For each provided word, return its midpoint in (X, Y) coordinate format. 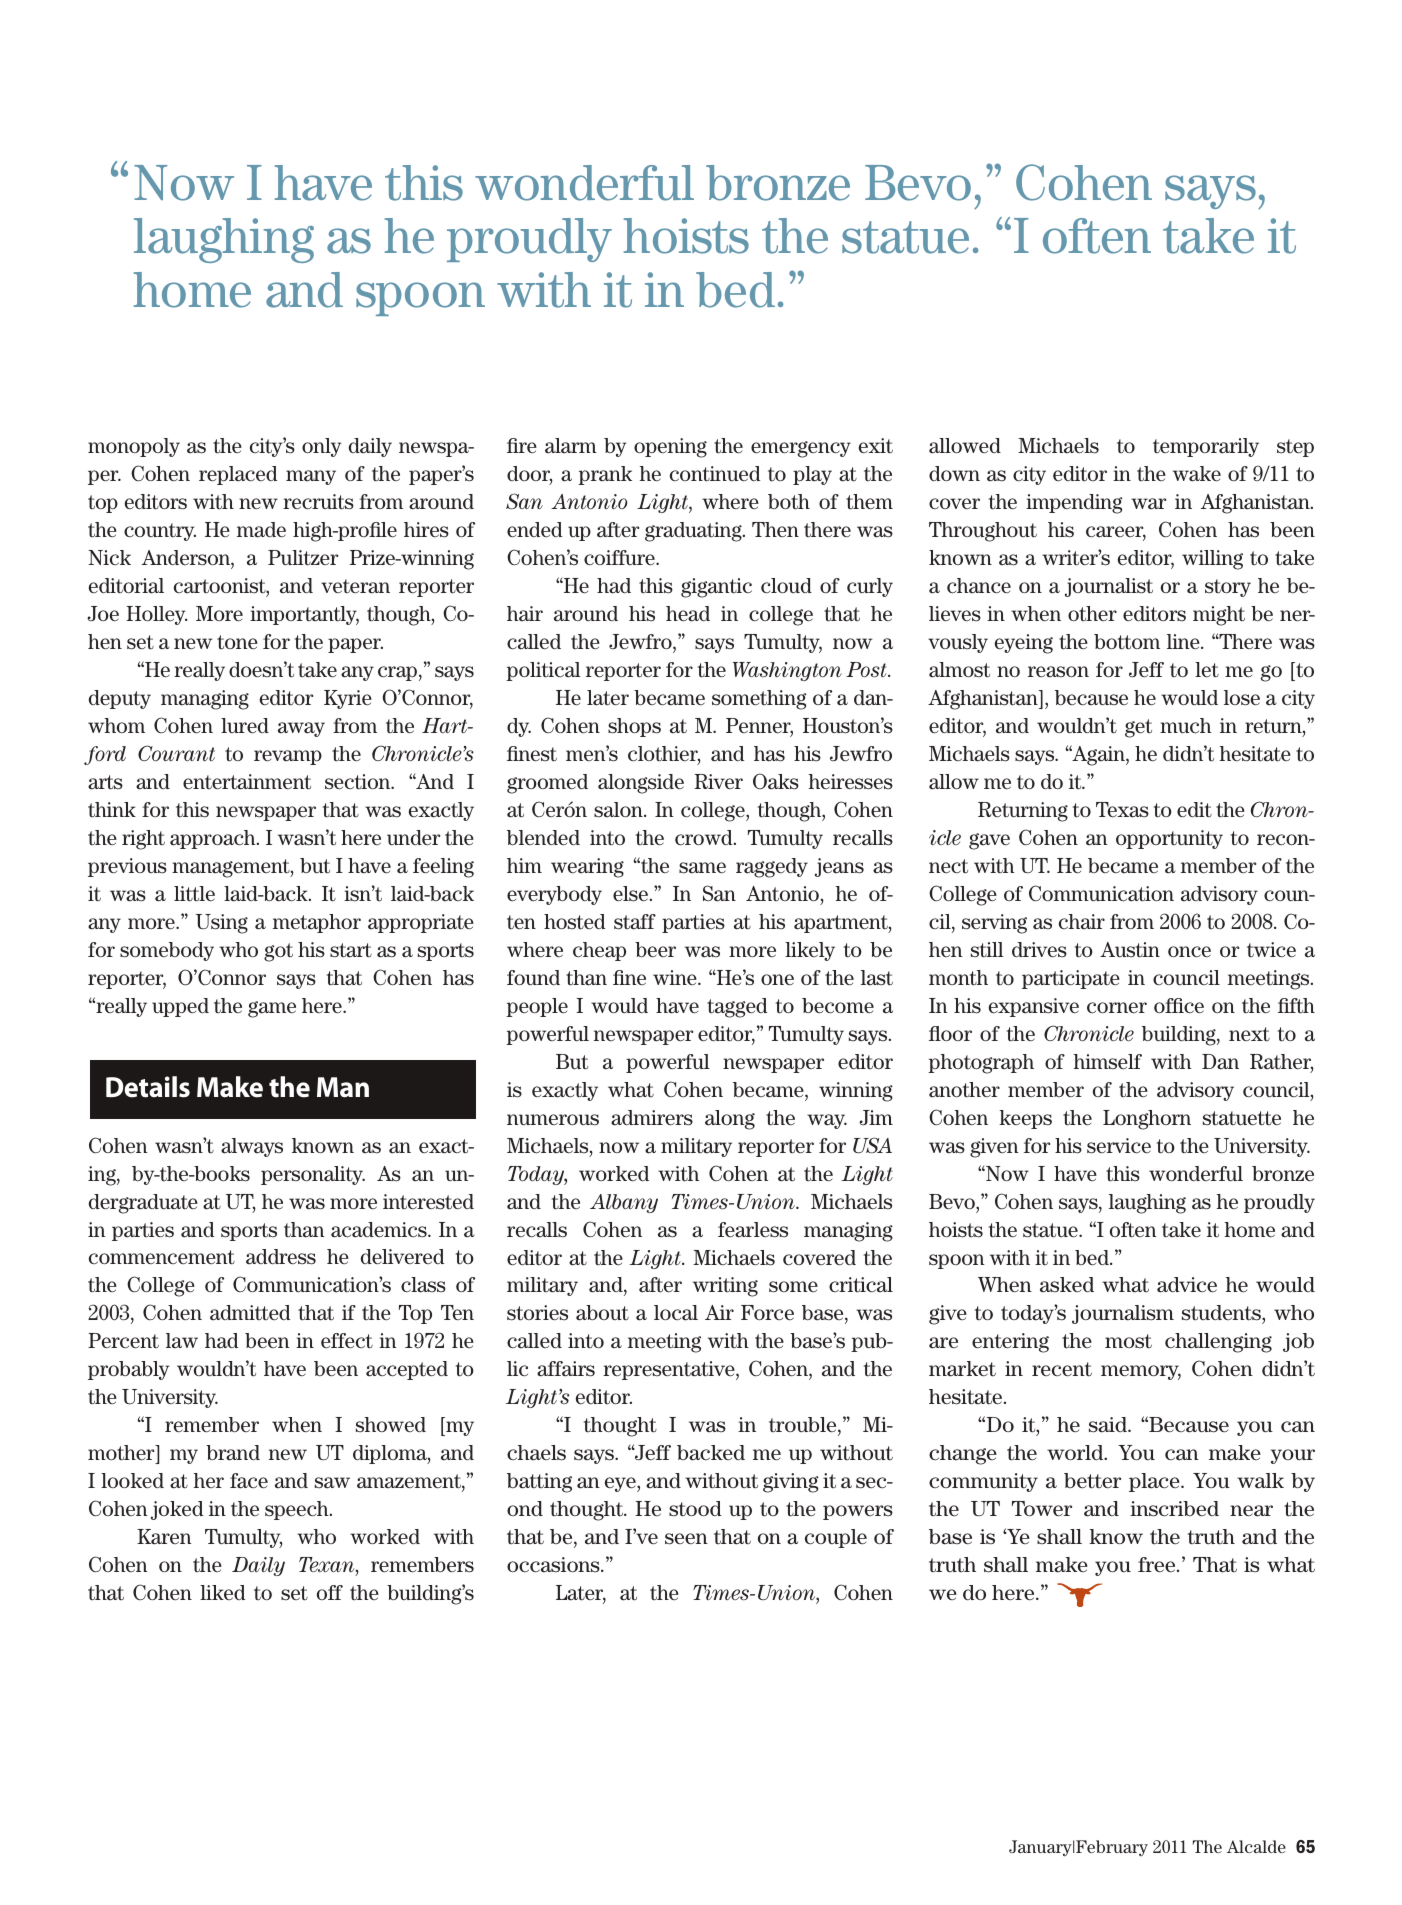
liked (222, 1592)
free (1158, 1565)
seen (686, 1539)
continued (715, 474)
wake (1197, 474)
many (311, 477)
